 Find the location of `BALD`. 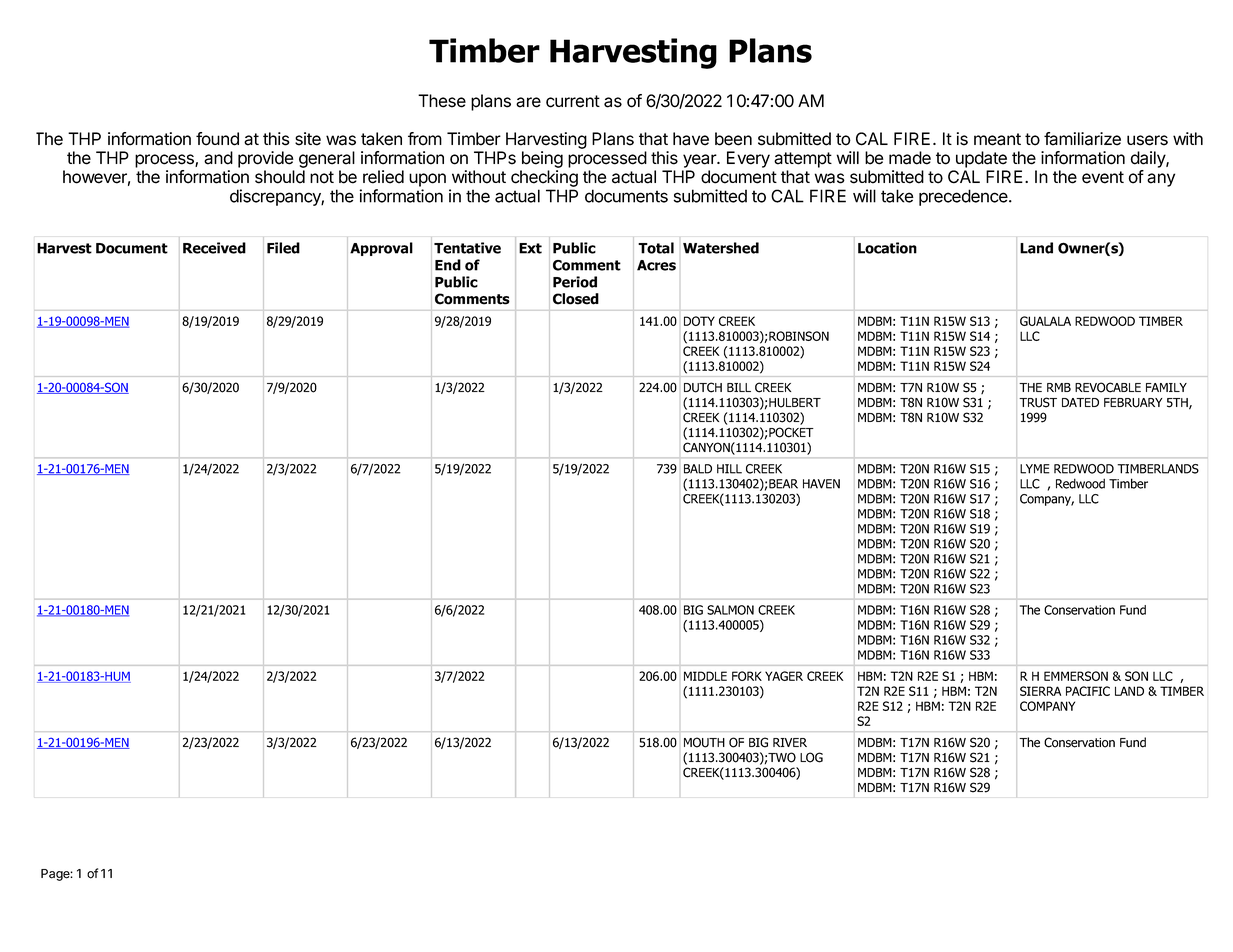

BALD is located at coordinates (698, 469).
